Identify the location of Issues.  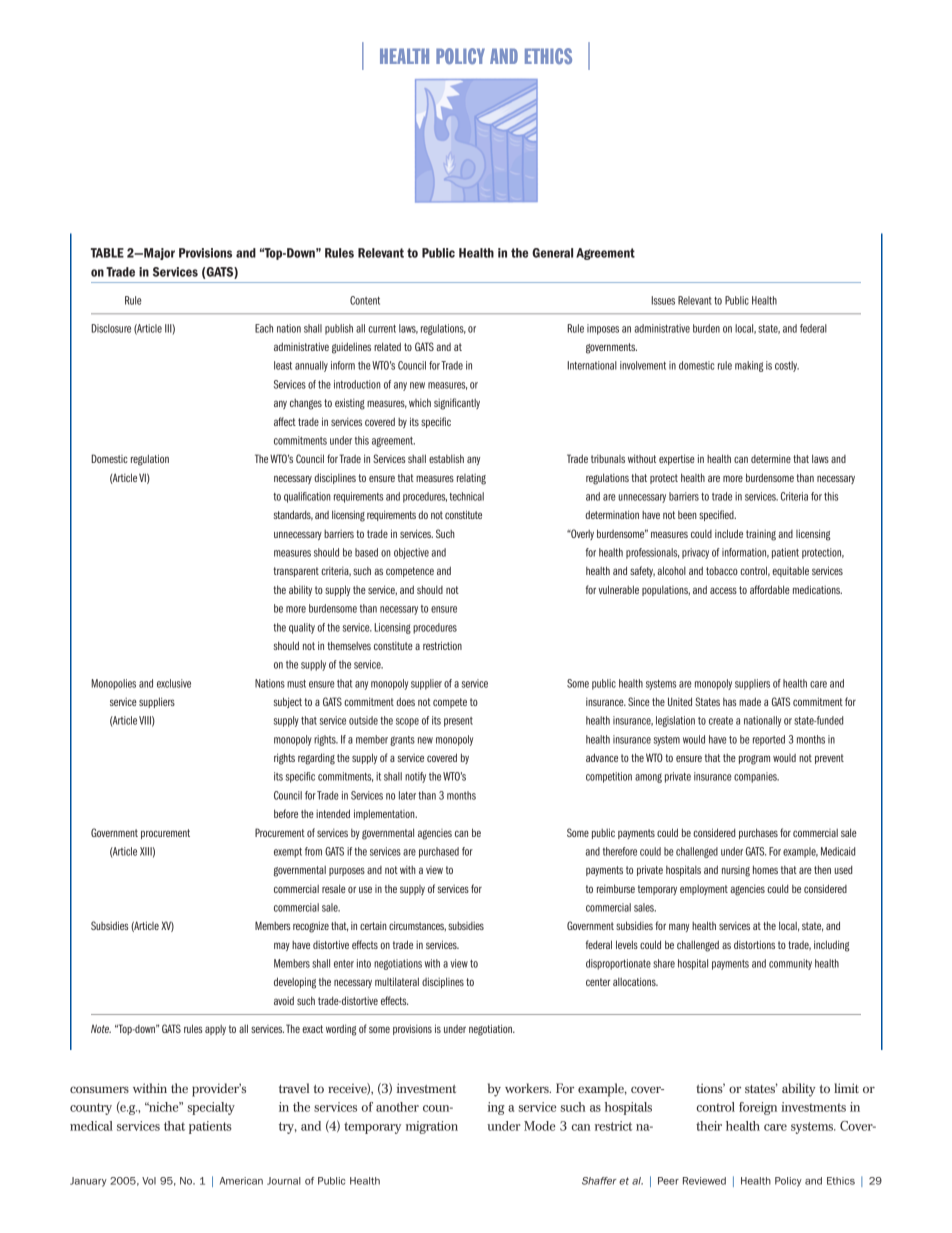
(663, 300).
